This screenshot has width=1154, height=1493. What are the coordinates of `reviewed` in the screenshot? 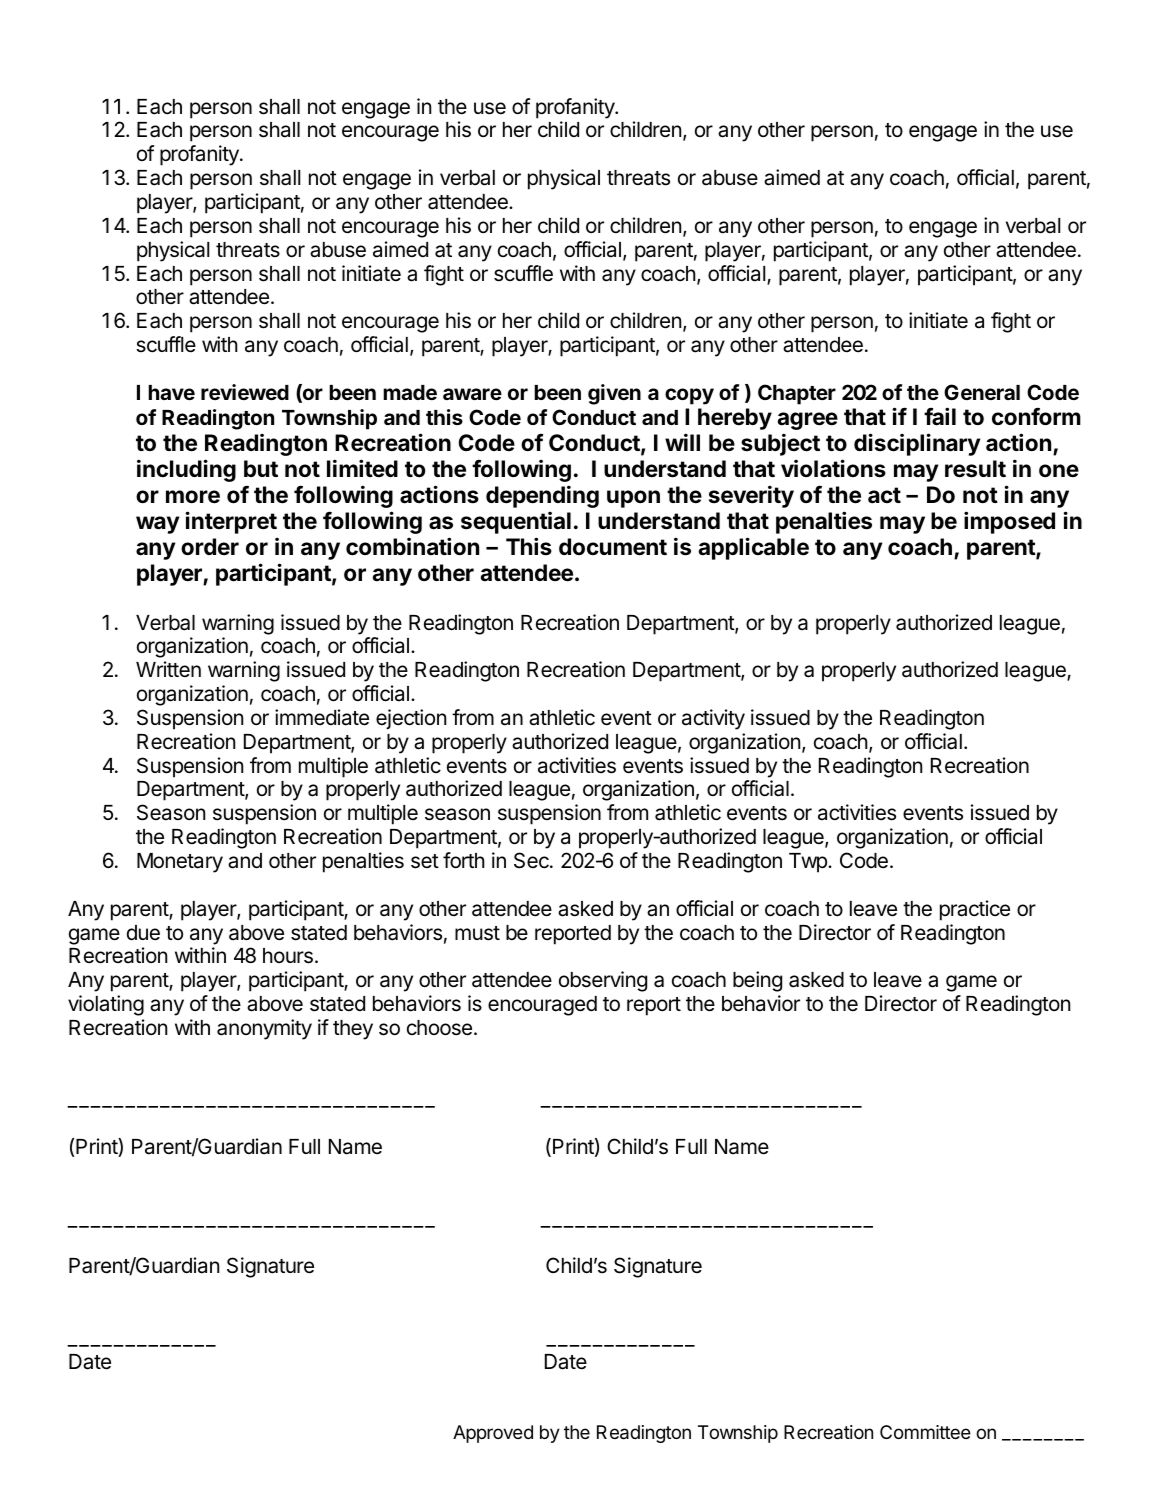 It's located at (245, 392).
